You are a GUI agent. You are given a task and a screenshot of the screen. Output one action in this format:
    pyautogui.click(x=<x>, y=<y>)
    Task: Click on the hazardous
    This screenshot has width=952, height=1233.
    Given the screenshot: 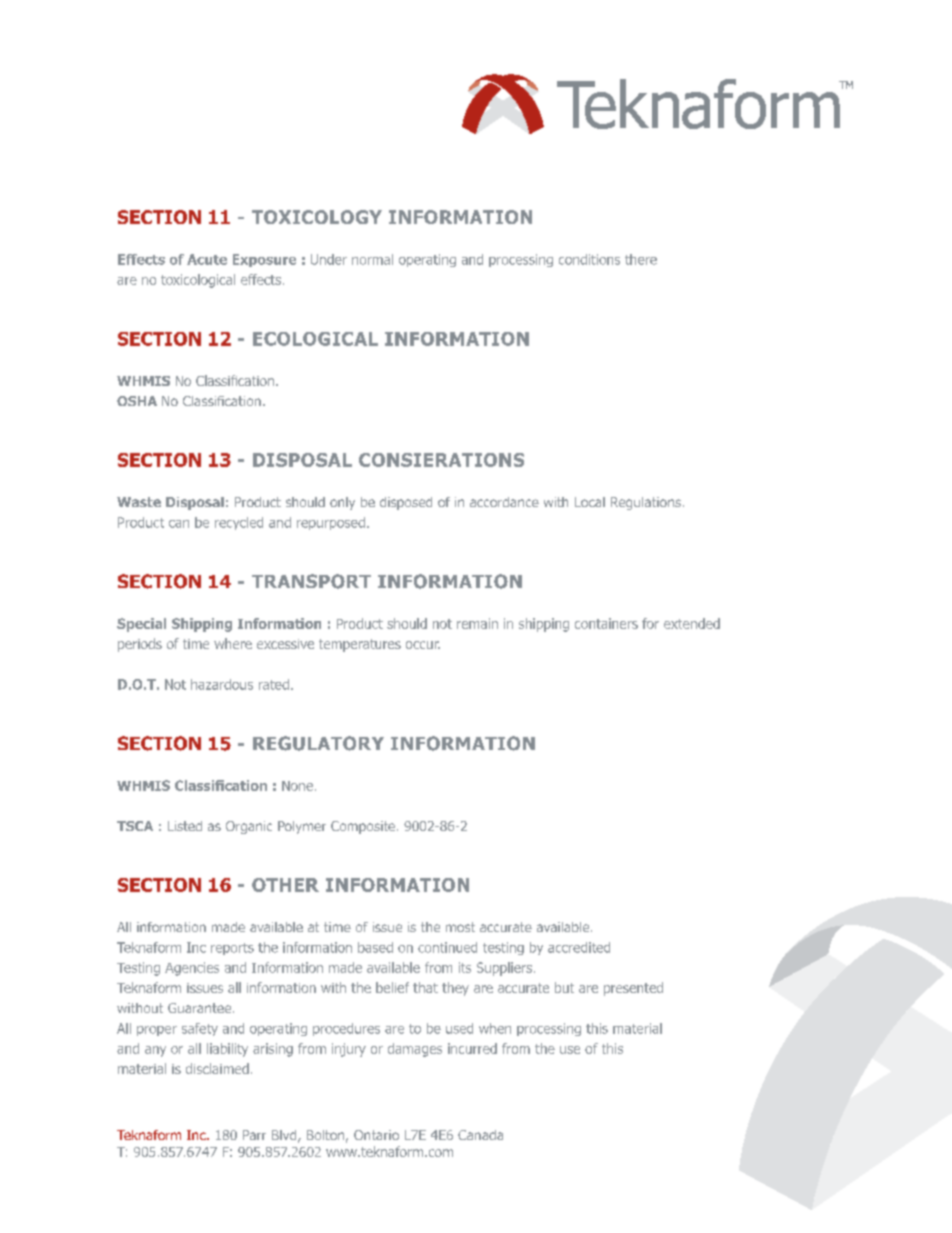 What is the action you would take?
    pyautogui.click(x=222, y=684)
